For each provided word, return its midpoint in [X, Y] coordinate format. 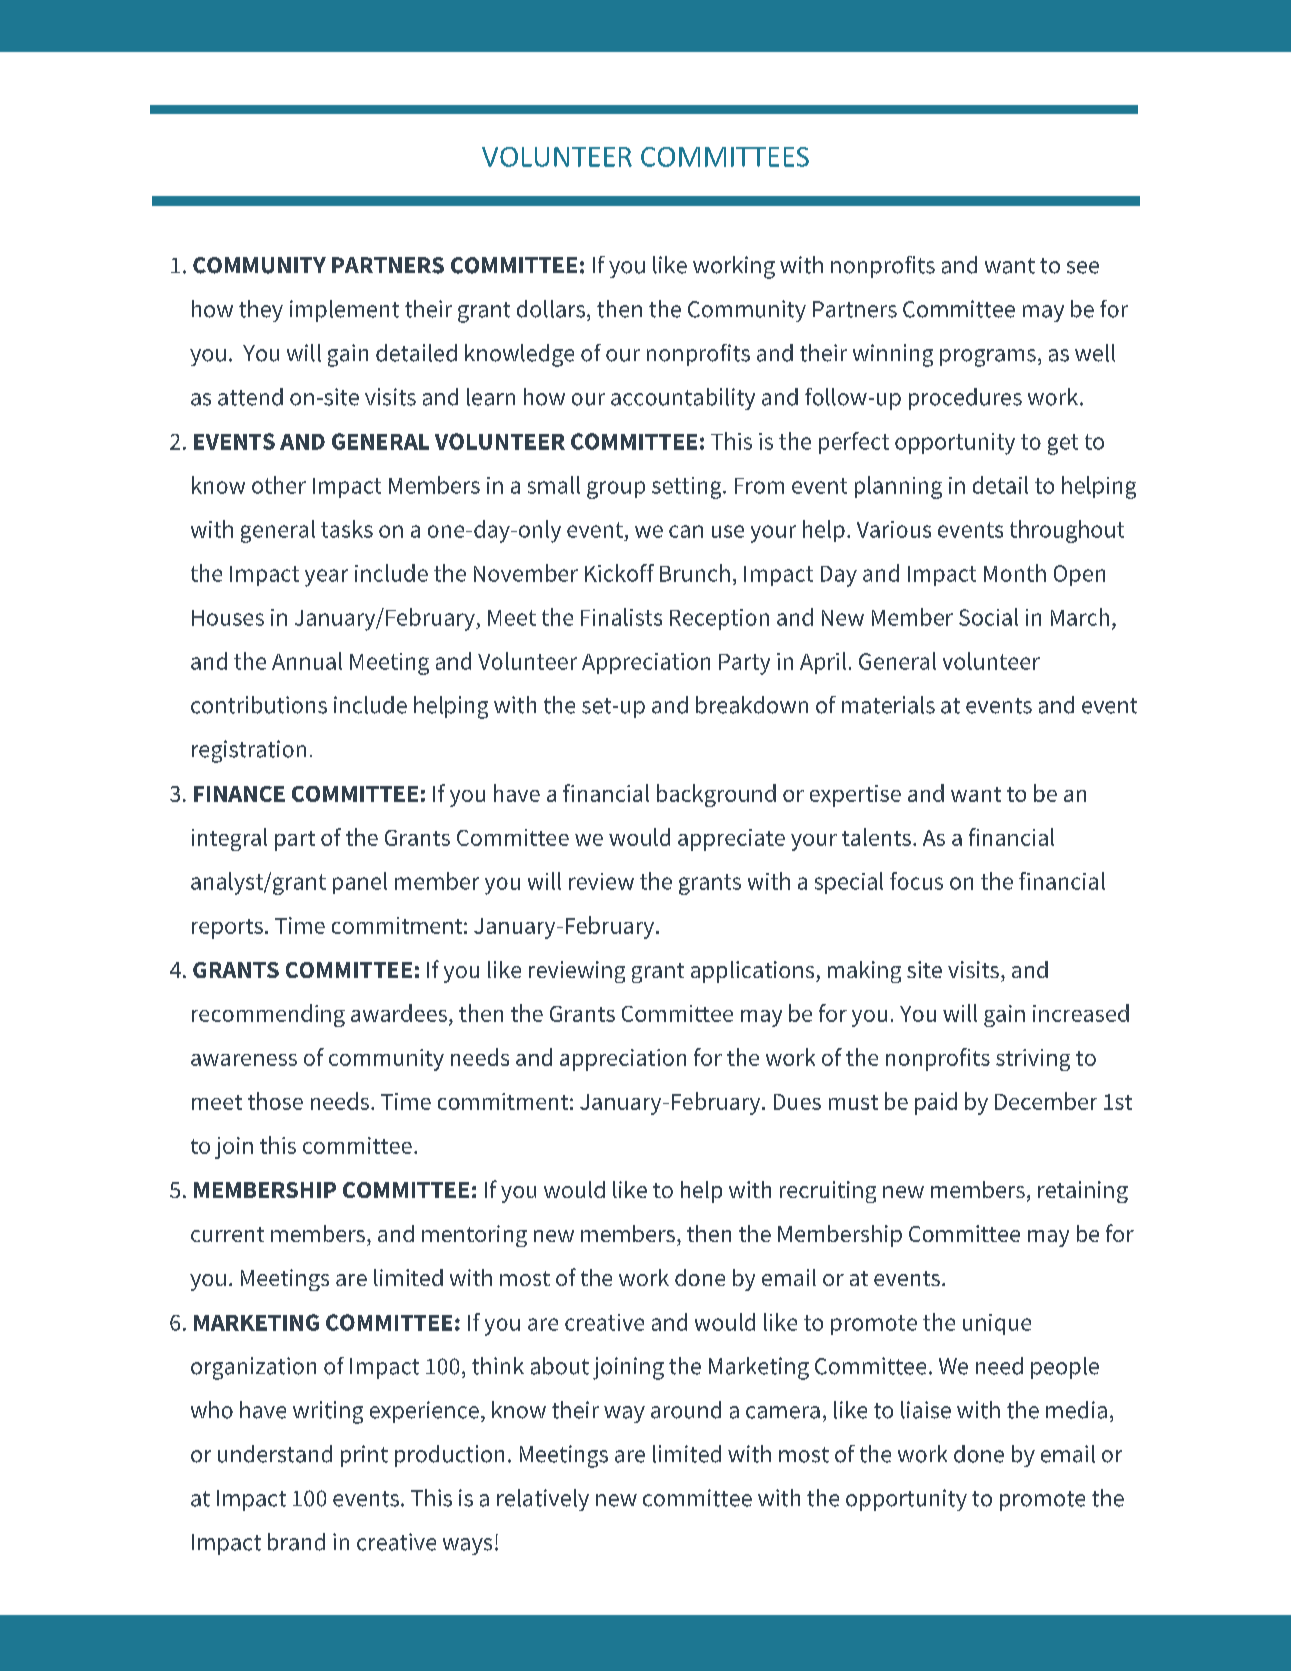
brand [296, 1542]
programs [988, 358]
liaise [926, 1410]
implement [344, 311]
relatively [543, 1500]
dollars [551, 309]
